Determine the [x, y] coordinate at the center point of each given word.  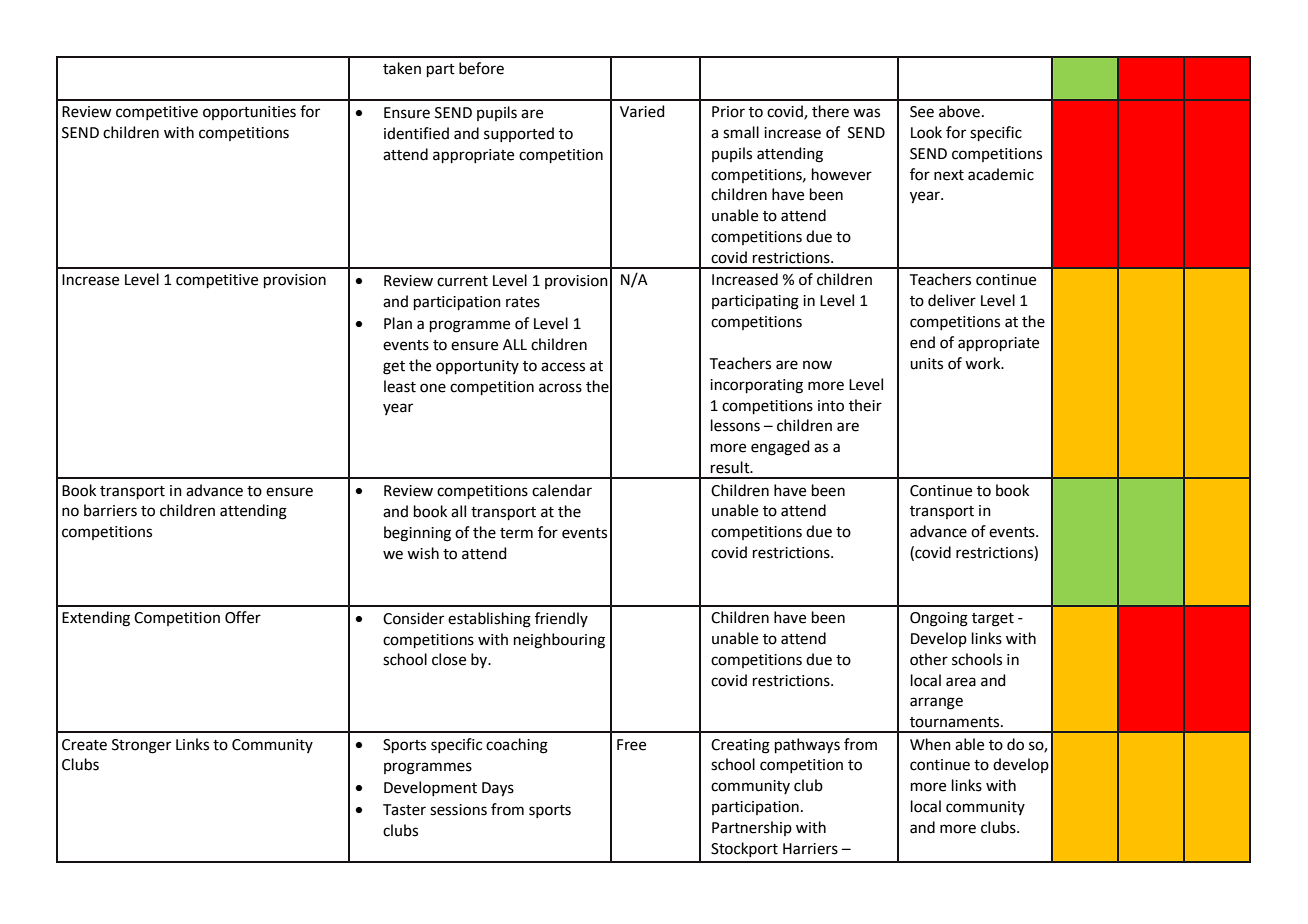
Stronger [141, 746]
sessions [458, 810]
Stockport [744, 849]
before [481, 68]
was [866, 113]
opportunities [249, 113]
